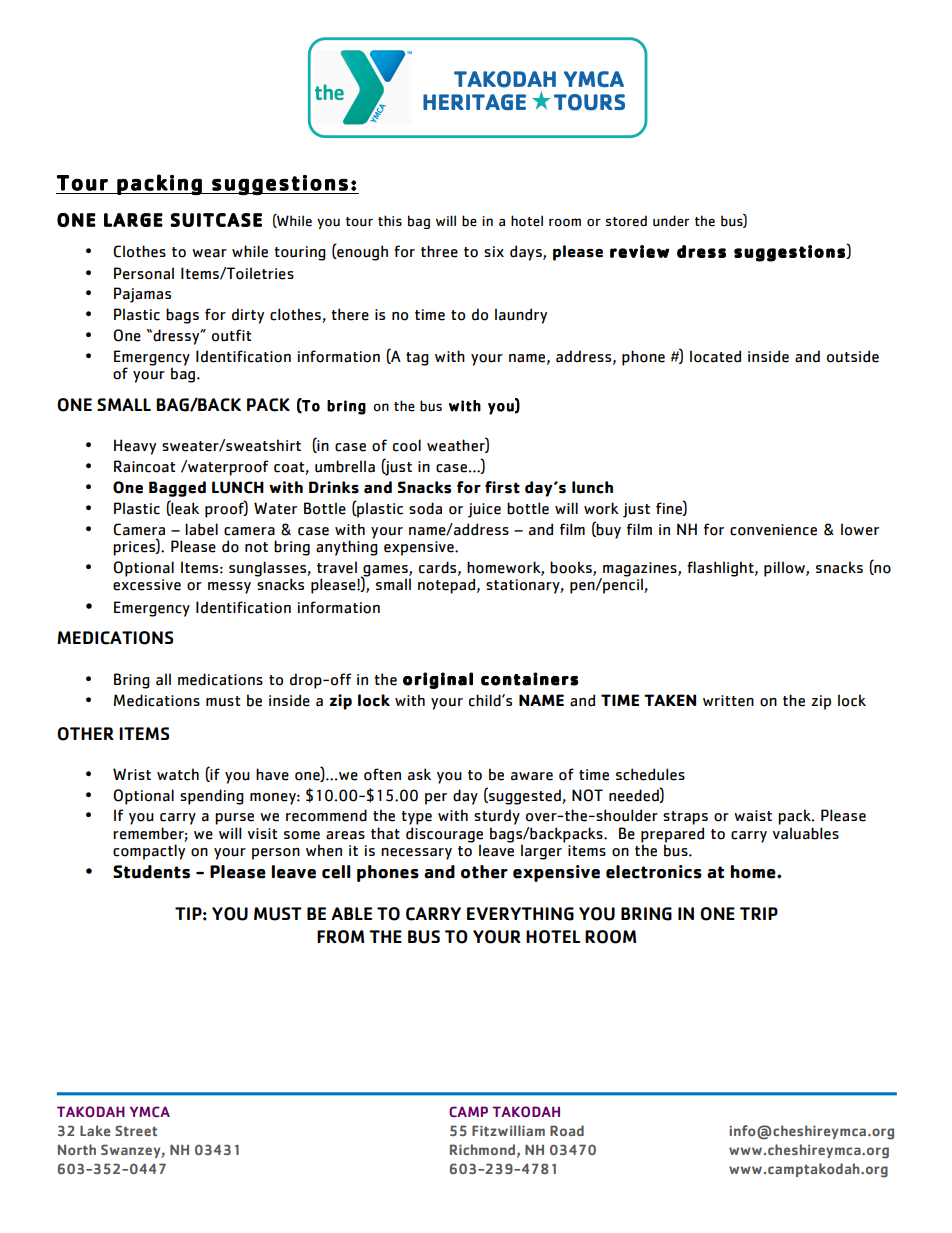  I want to click on original, so click(438, 680).
